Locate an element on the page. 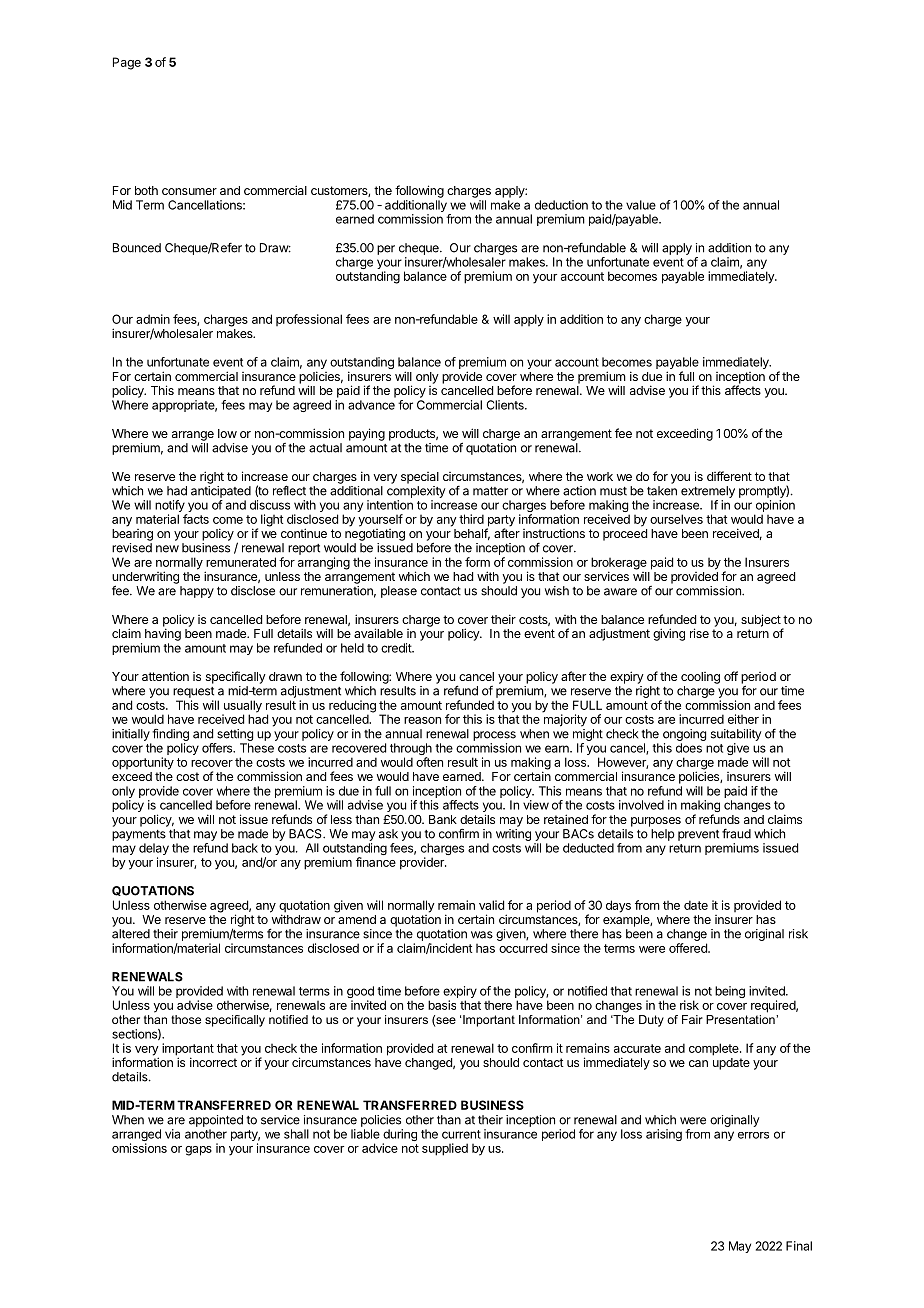  Final is located at coordinates (799, 1246).
